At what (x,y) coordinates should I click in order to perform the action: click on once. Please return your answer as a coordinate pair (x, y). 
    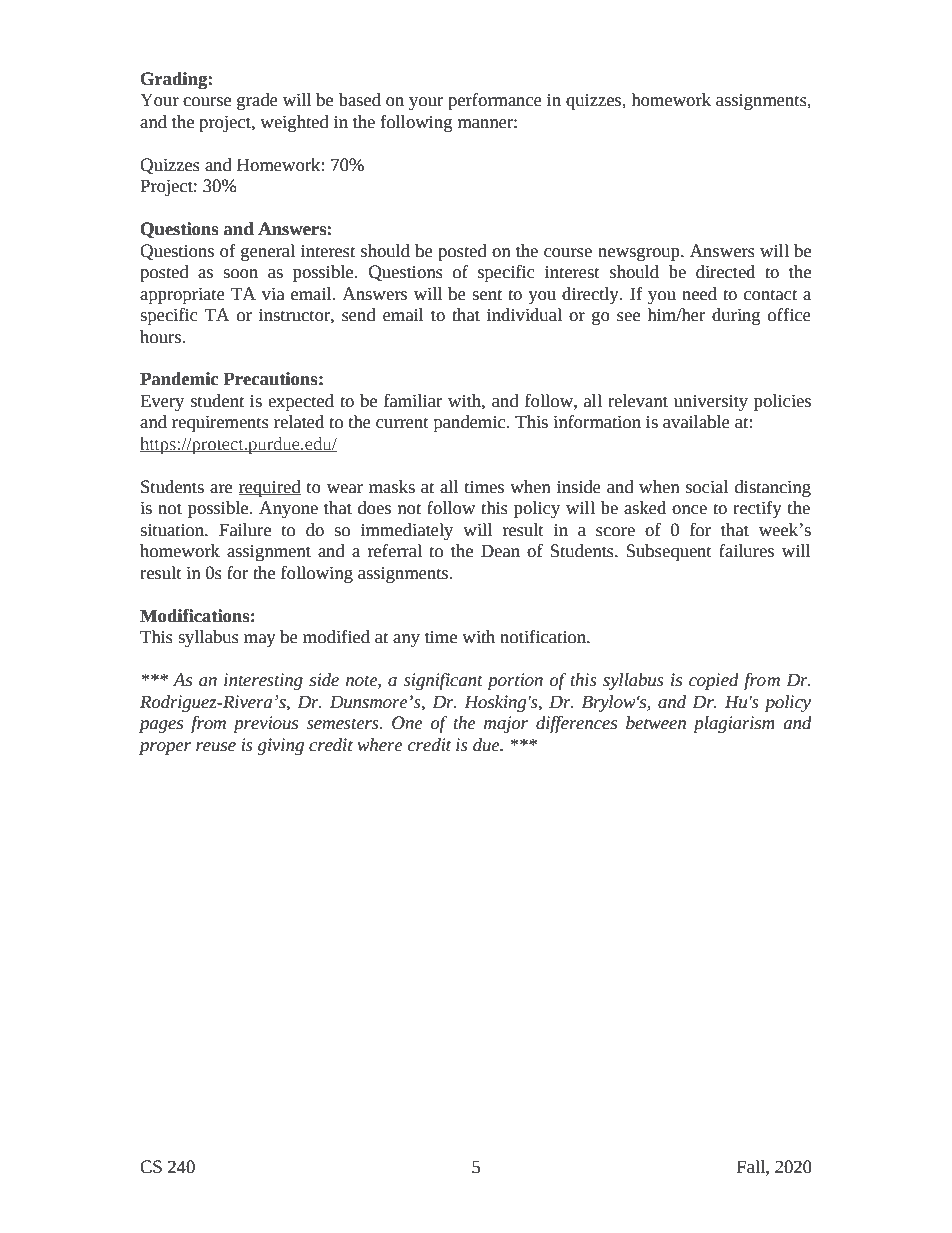
    Looking at the image, I should click on (689, 510).
